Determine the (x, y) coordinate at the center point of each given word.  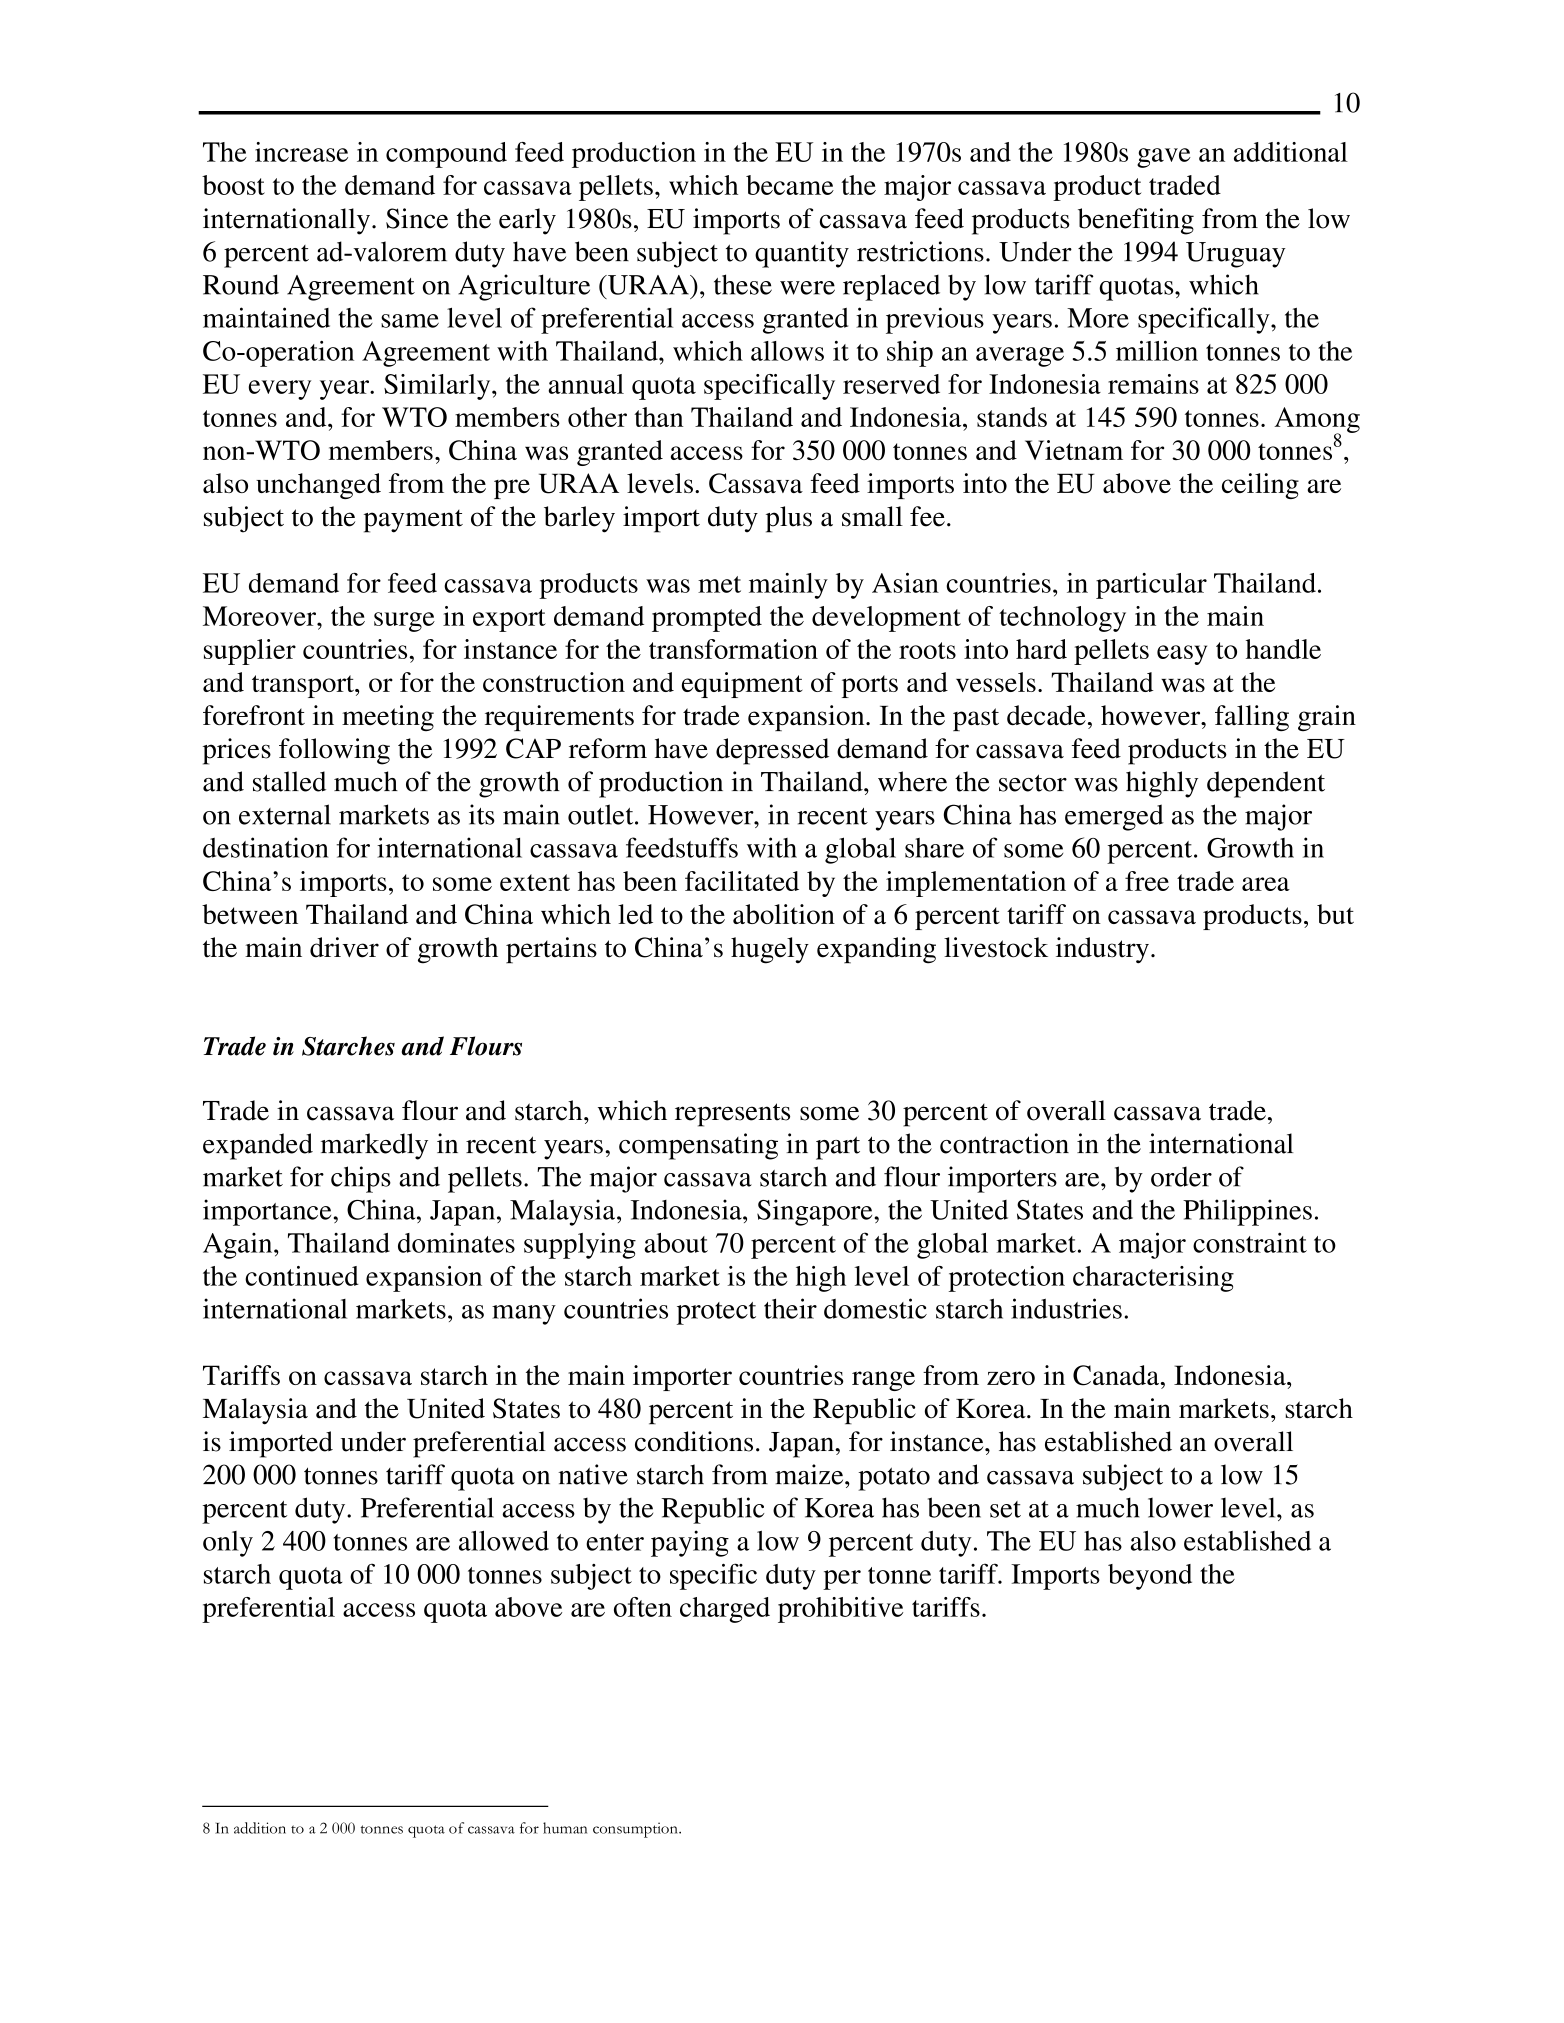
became (790, 185)
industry (1102, 950)
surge (404, 622)
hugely (770, 950)
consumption (636, 1830)
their (790, 1308)
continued (302, 1276)
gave (1164, 158)
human (565, 1828)
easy (1182, 655)
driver (344, 947)
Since (417, 218)
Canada (1117, 1375)
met (719, 584)
